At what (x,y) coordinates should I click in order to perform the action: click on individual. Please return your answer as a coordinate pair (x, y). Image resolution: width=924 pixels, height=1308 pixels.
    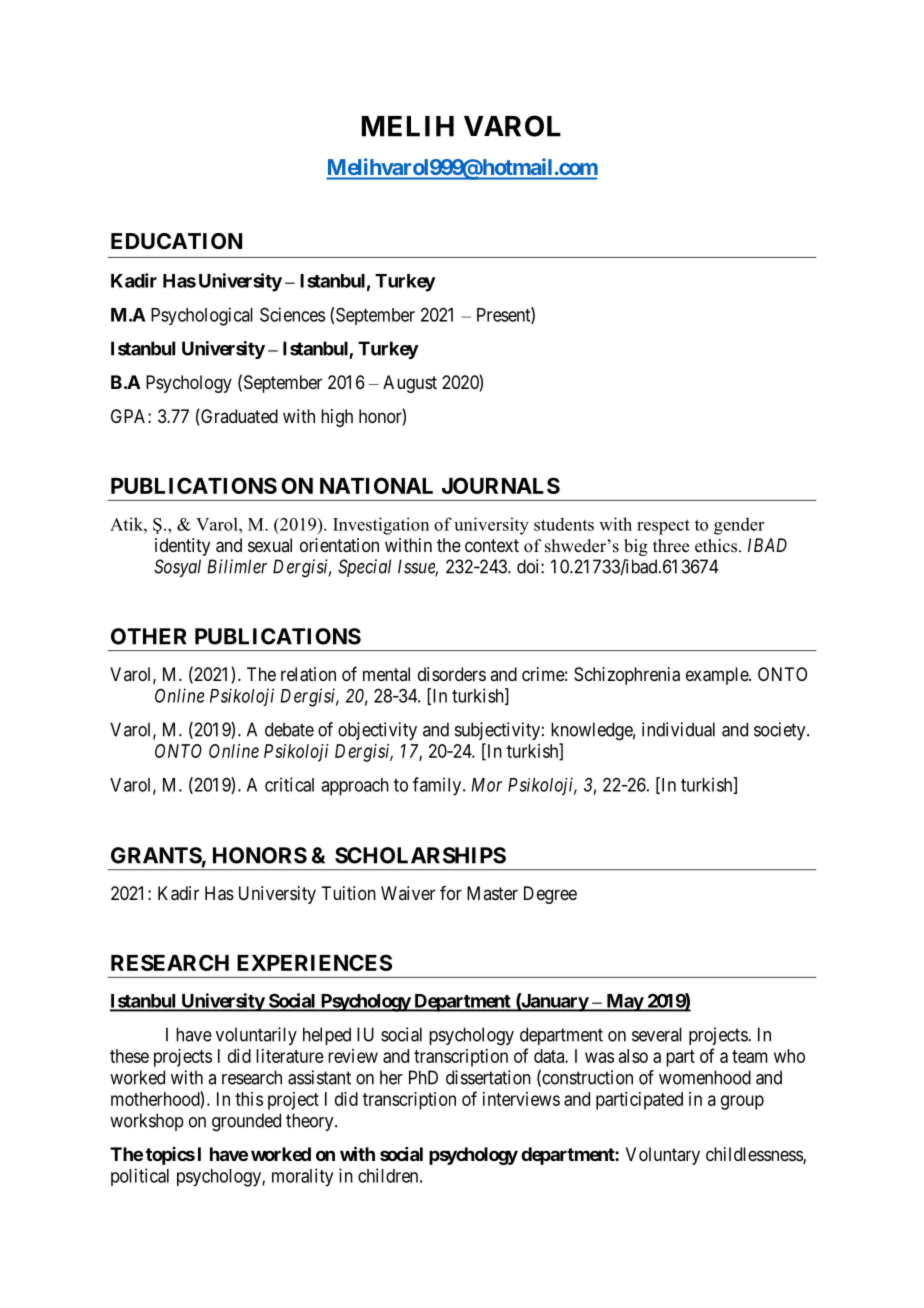
    Looking at the image, I should click on (678, 729).
